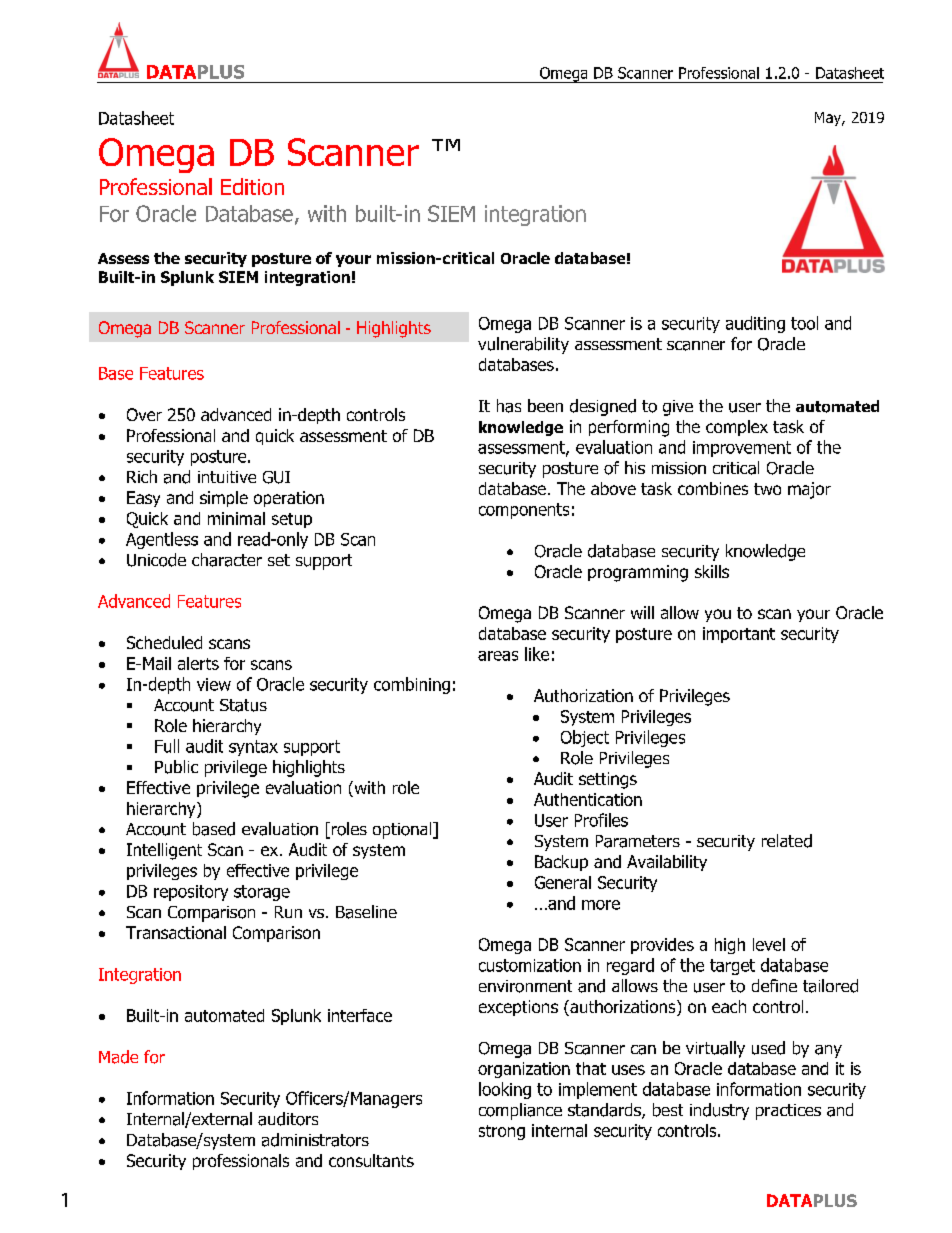 Image resolution: width=952 pixels, height=1233 pixels. Describe the element at coordinates (829, 119) in the screenshot. I see `May` at that location.
